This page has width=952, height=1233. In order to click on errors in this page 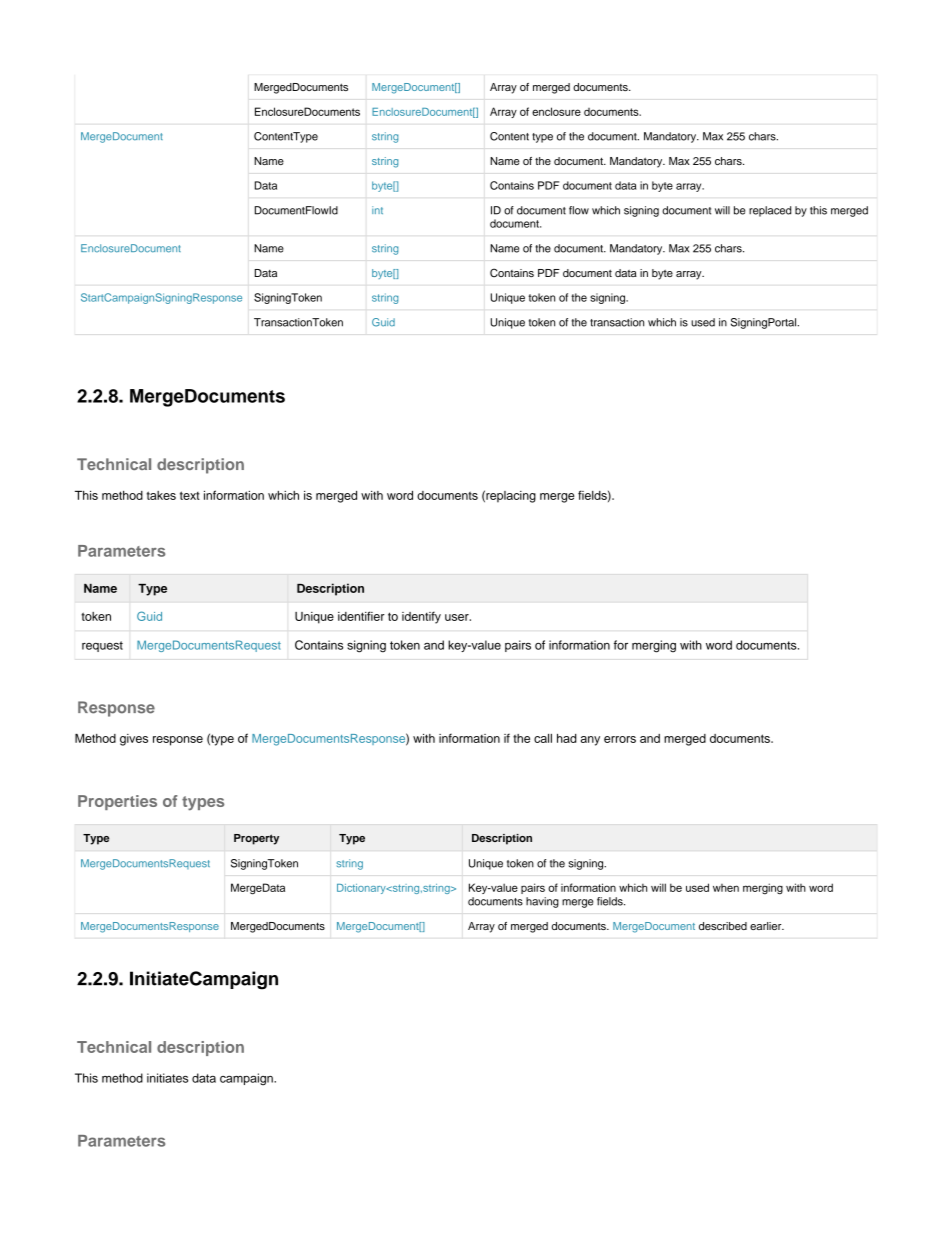, I will do `click(620, 739)`.
